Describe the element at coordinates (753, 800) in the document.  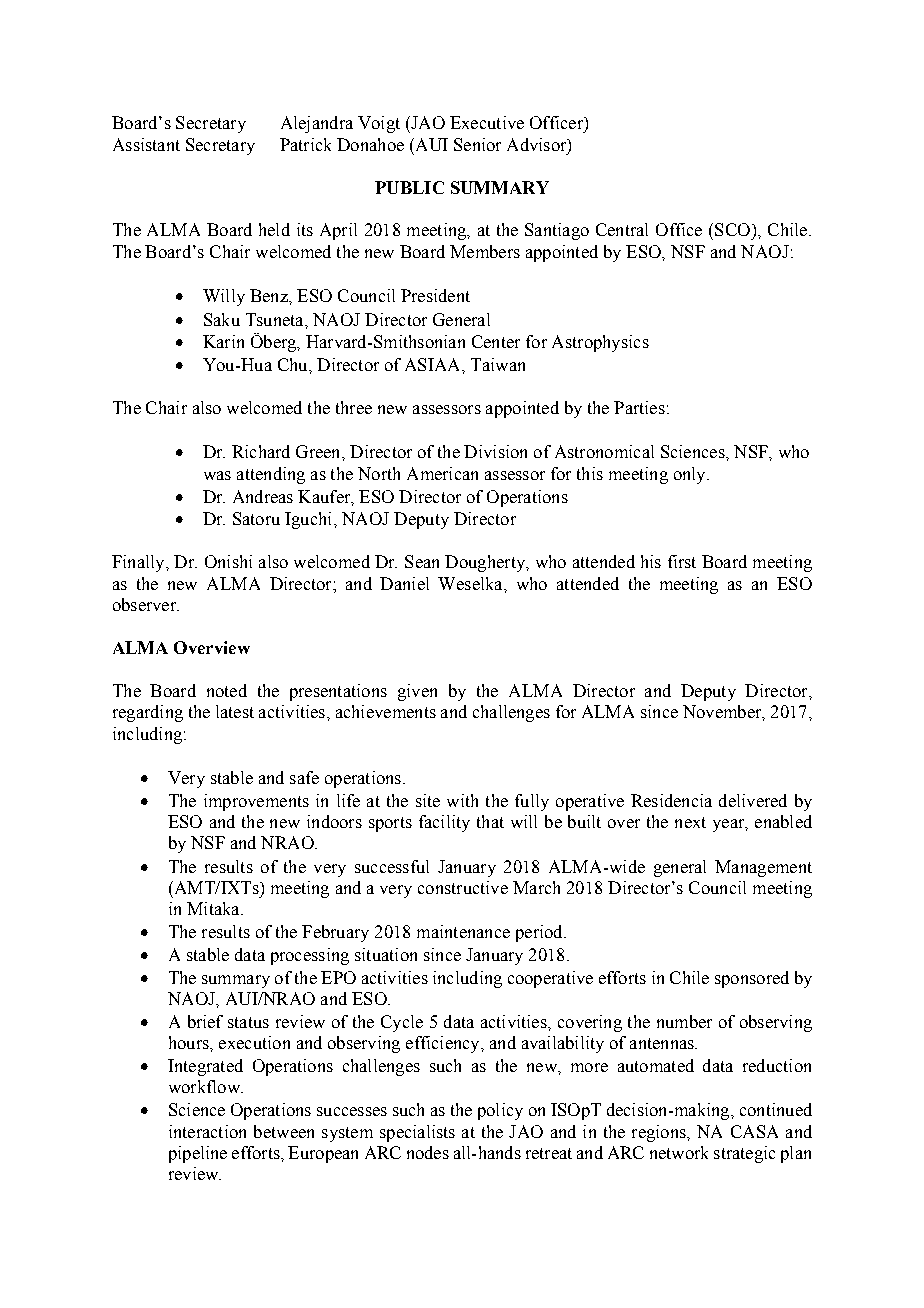
I see `delivered` at that location.
